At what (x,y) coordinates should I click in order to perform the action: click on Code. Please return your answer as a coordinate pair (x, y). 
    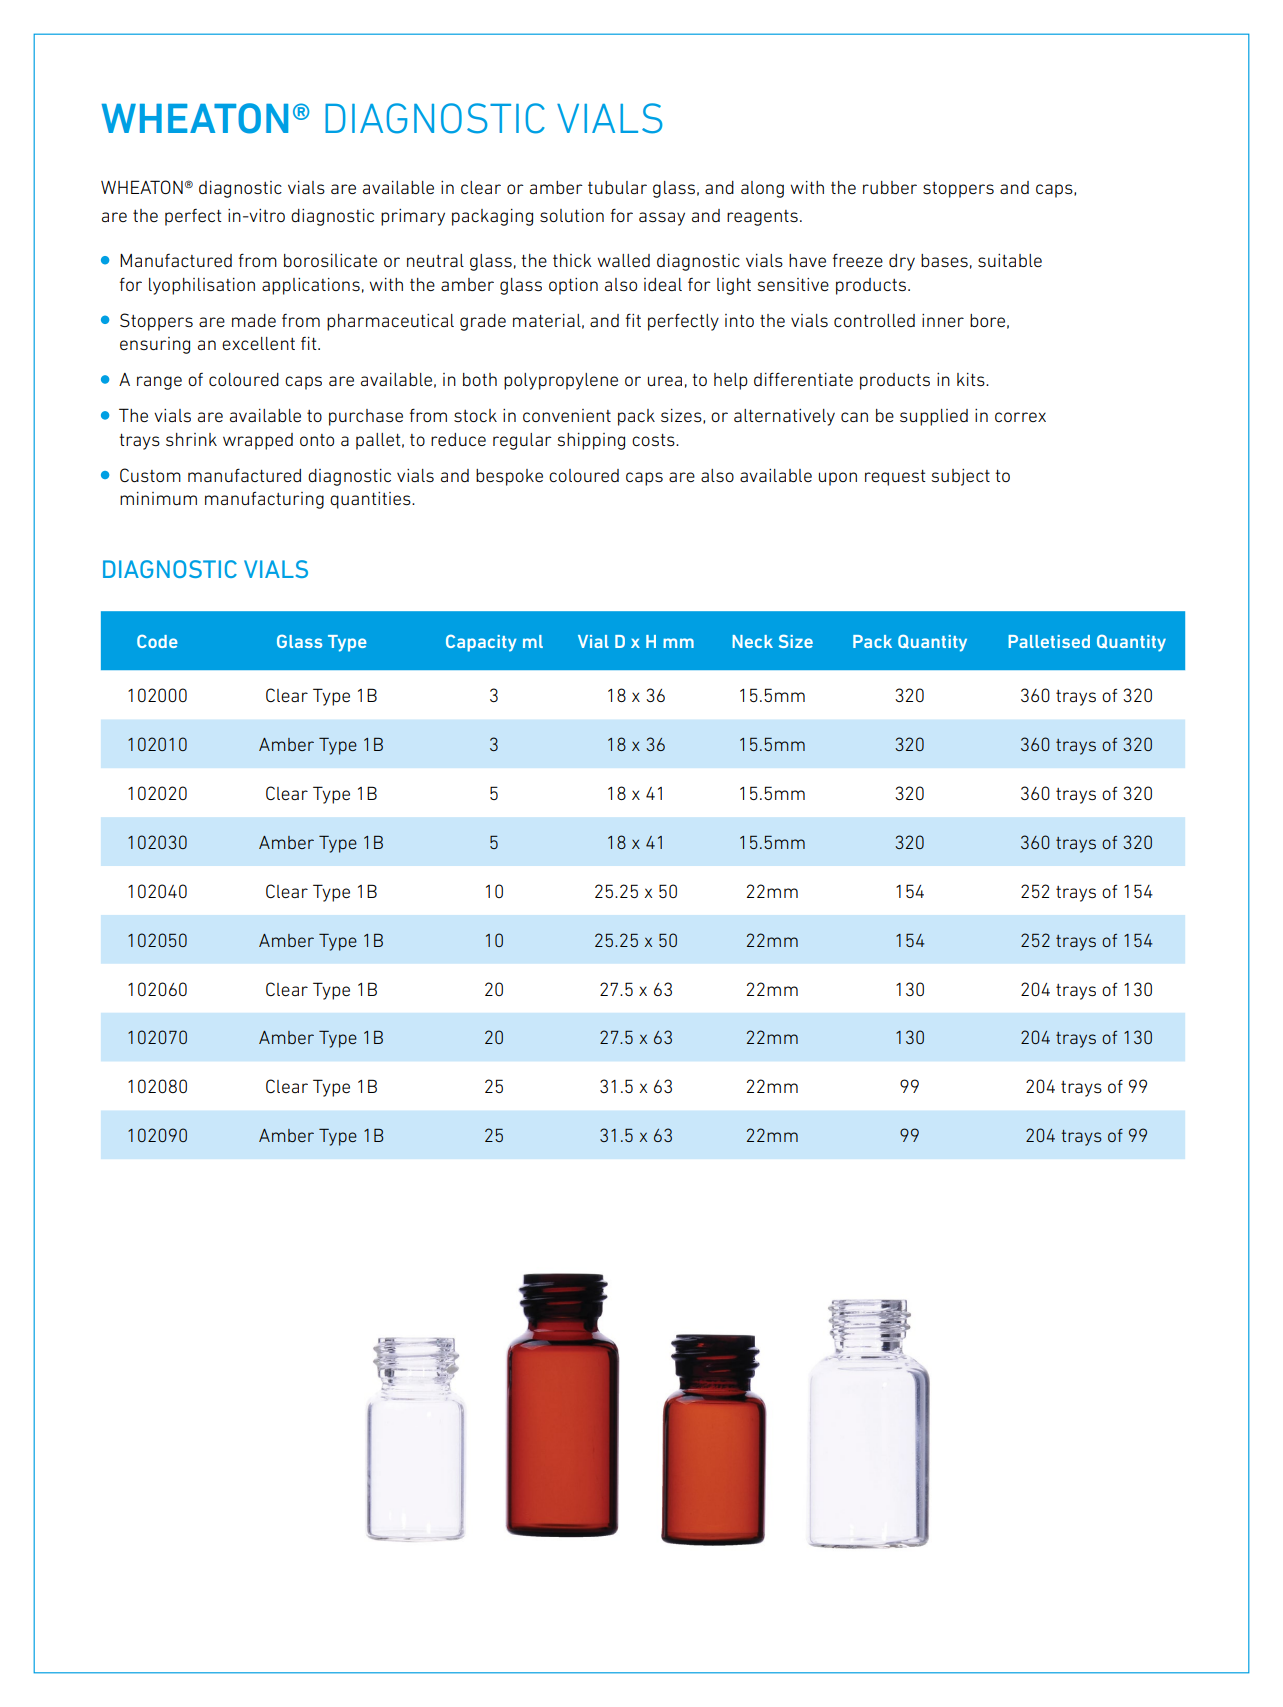
    Looking at the image, I should click on (157, 641).
